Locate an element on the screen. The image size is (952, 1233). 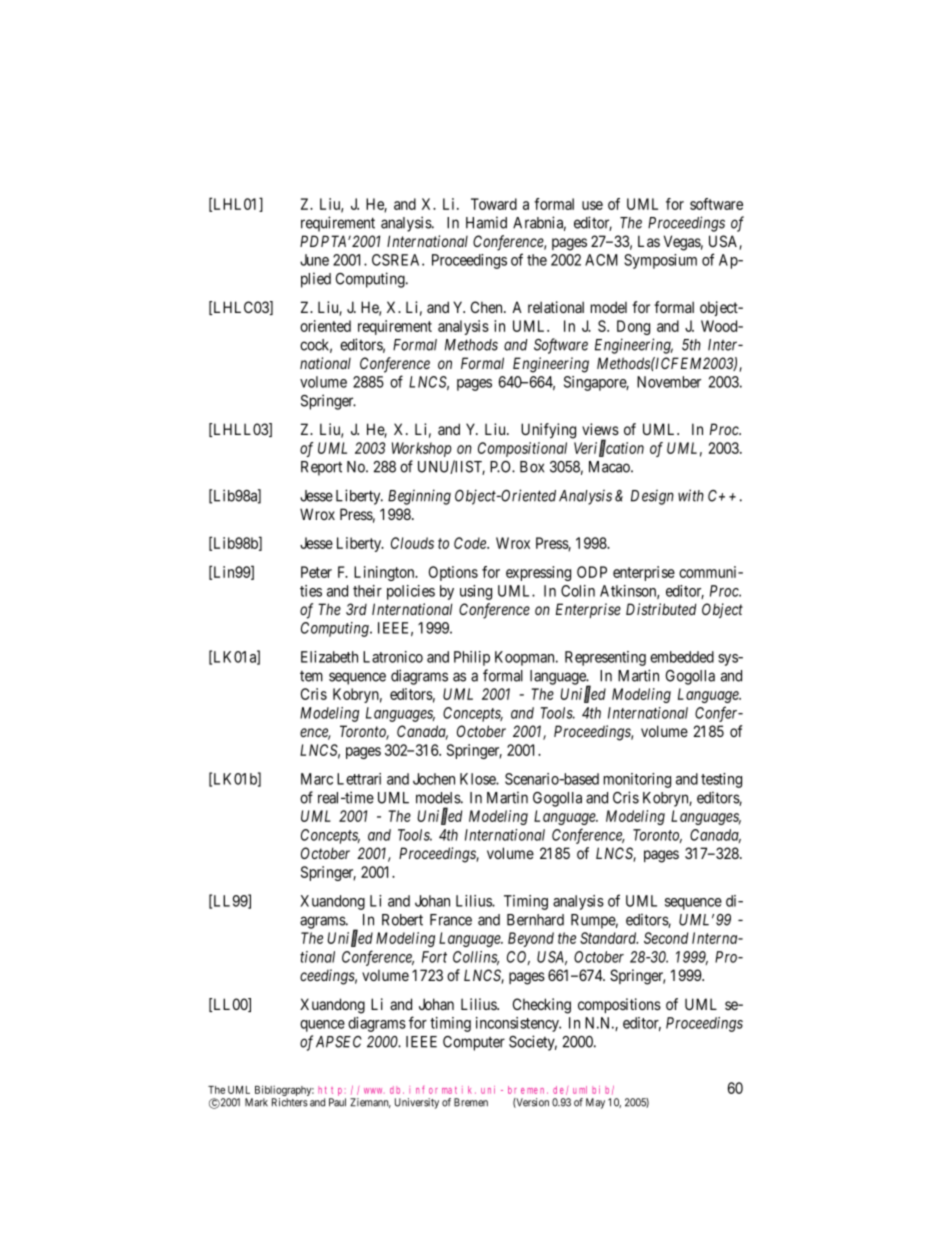
Second is located at coordinates (666, 938).
